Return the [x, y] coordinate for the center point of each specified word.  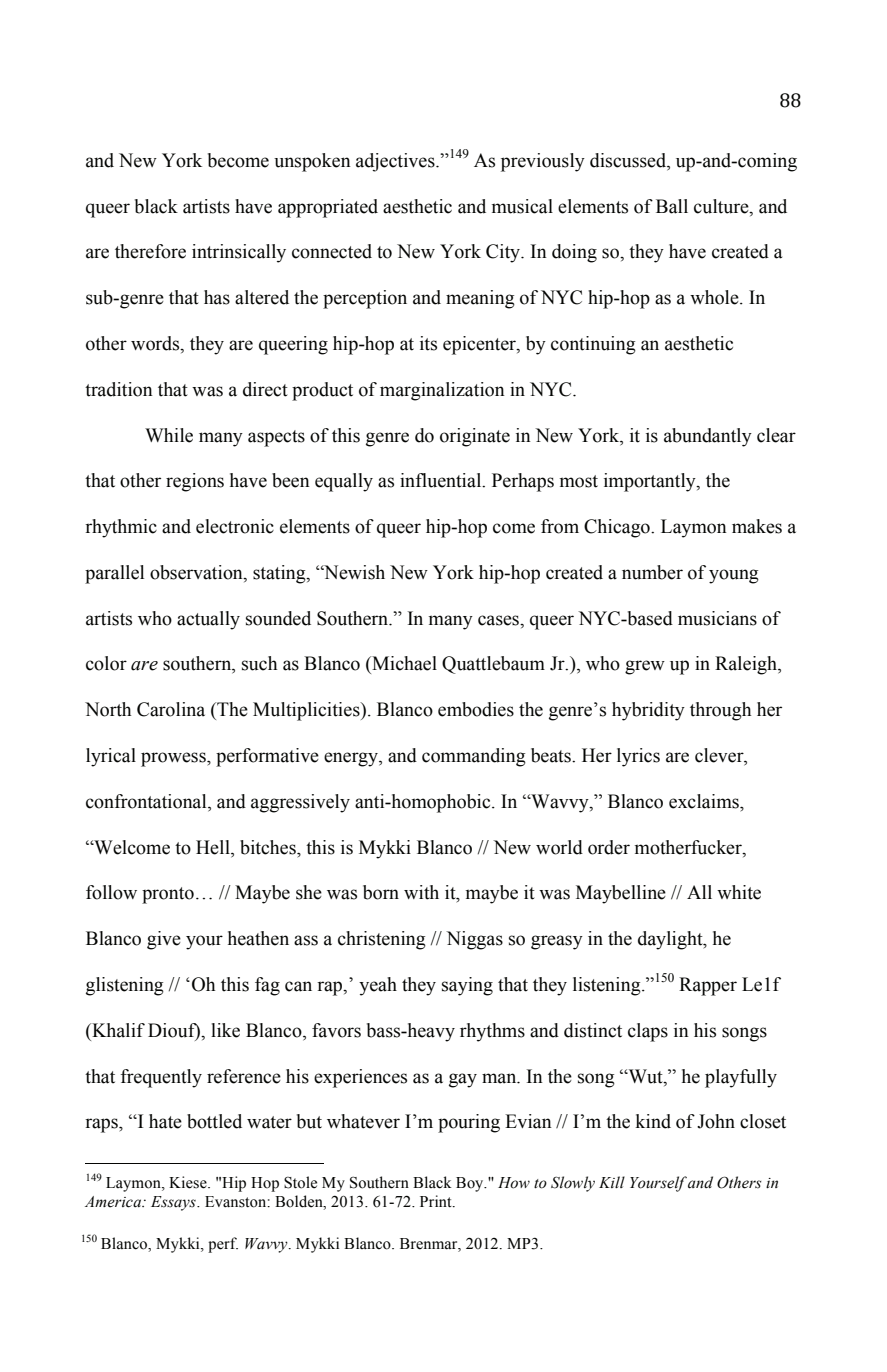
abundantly [708, 437]
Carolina [171, 709]
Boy [471, 1184]
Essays [174, 1203]
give [164, 940]
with [421, 892]
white [739, 892]
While [169, 435]
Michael [403, 663]
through [720, 711]
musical [522, 206]
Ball [672, 206]
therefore [150, 251]
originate [475, 437]
